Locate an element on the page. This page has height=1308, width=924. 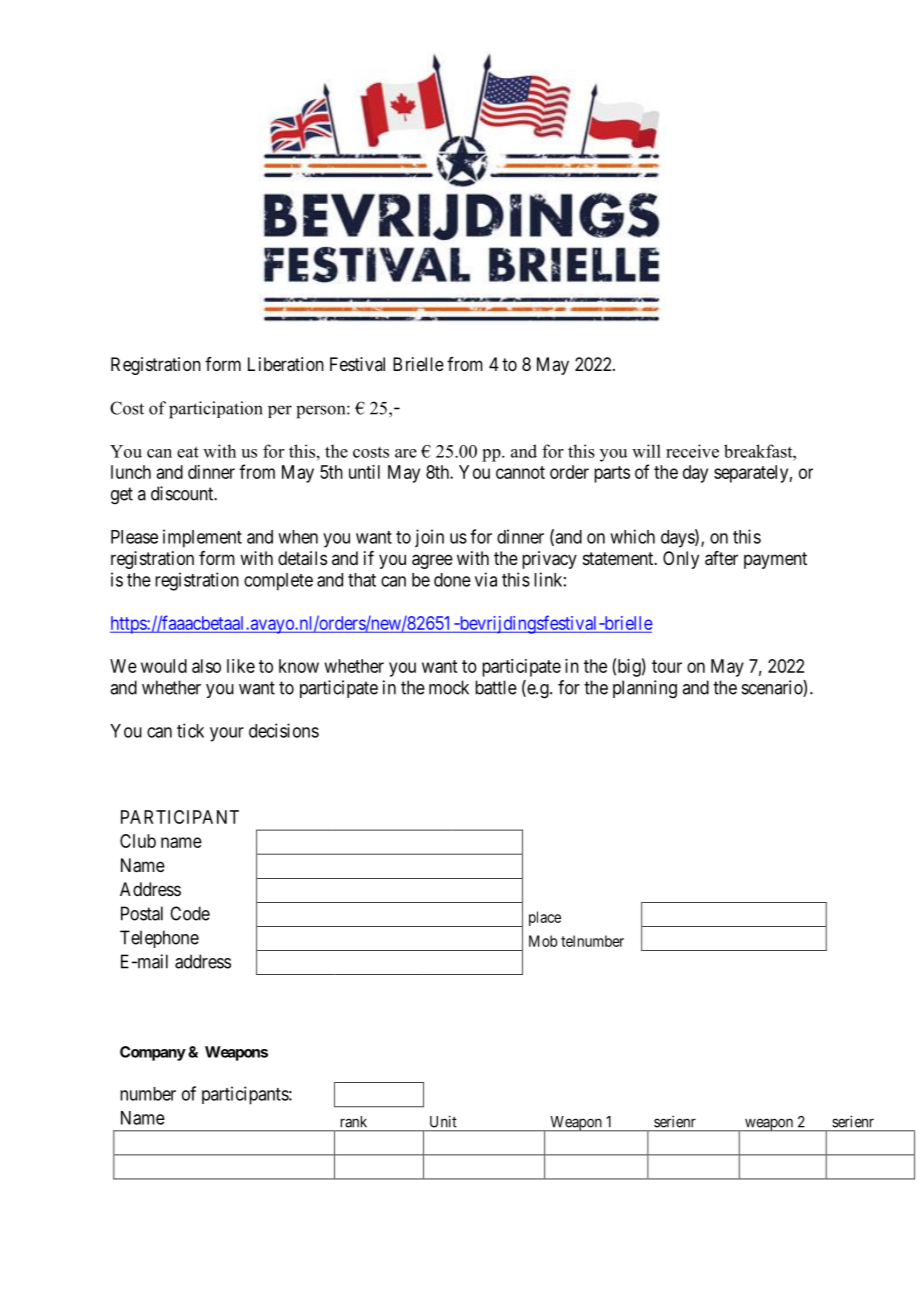
receive is located at coordinates (692, 451).
